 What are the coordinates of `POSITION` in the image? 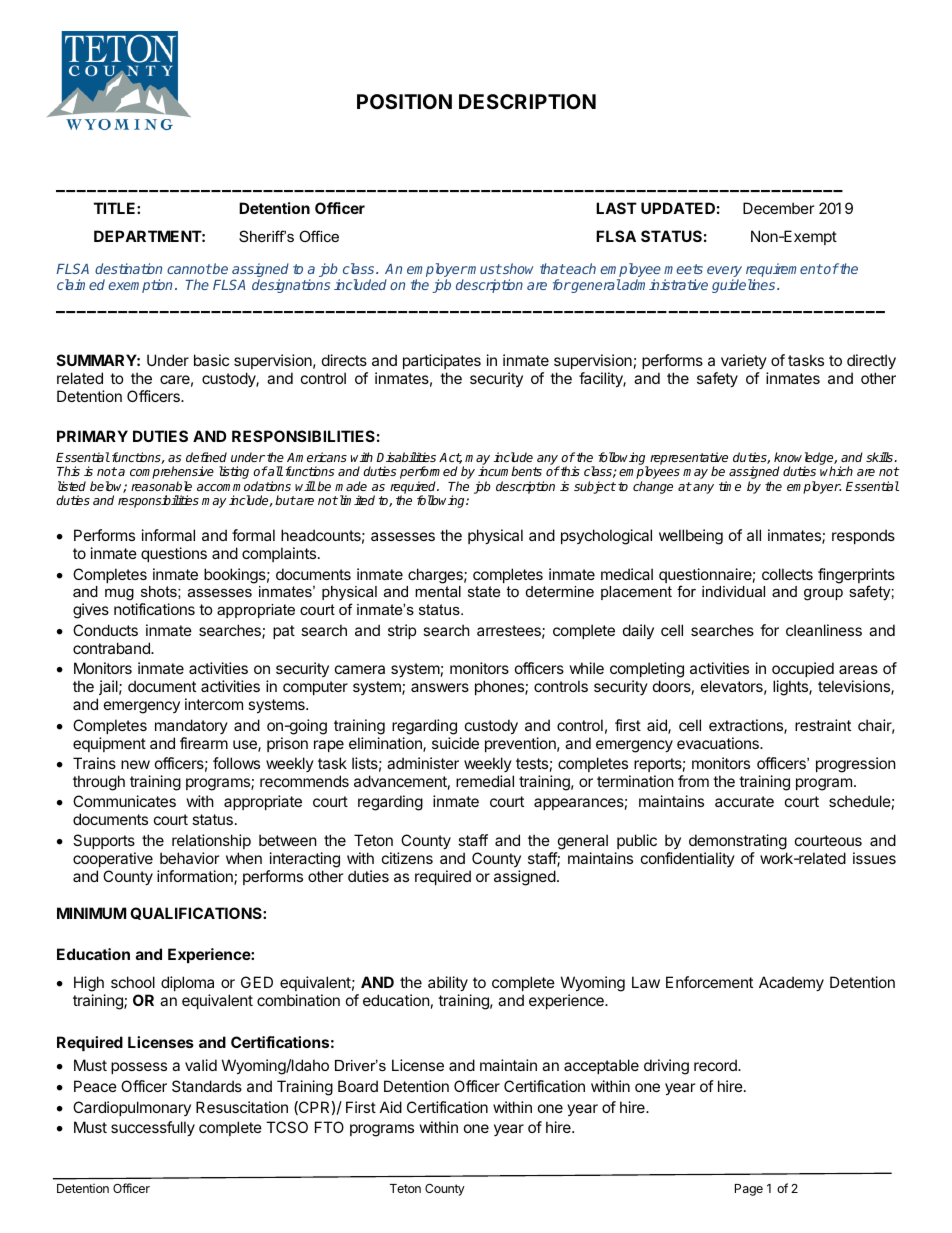 It's located at (404, 101).
